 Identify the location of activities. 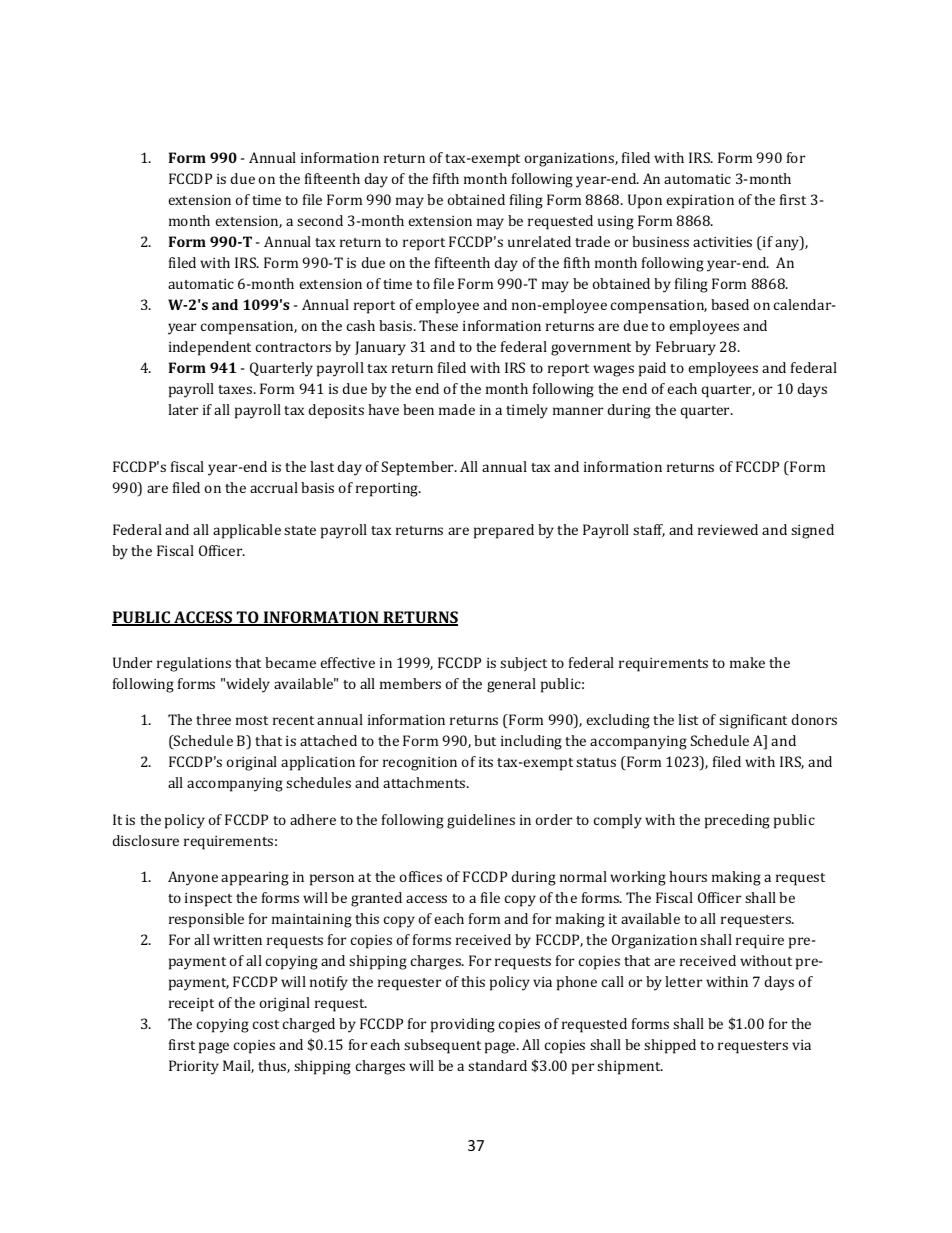
(722, 242).
